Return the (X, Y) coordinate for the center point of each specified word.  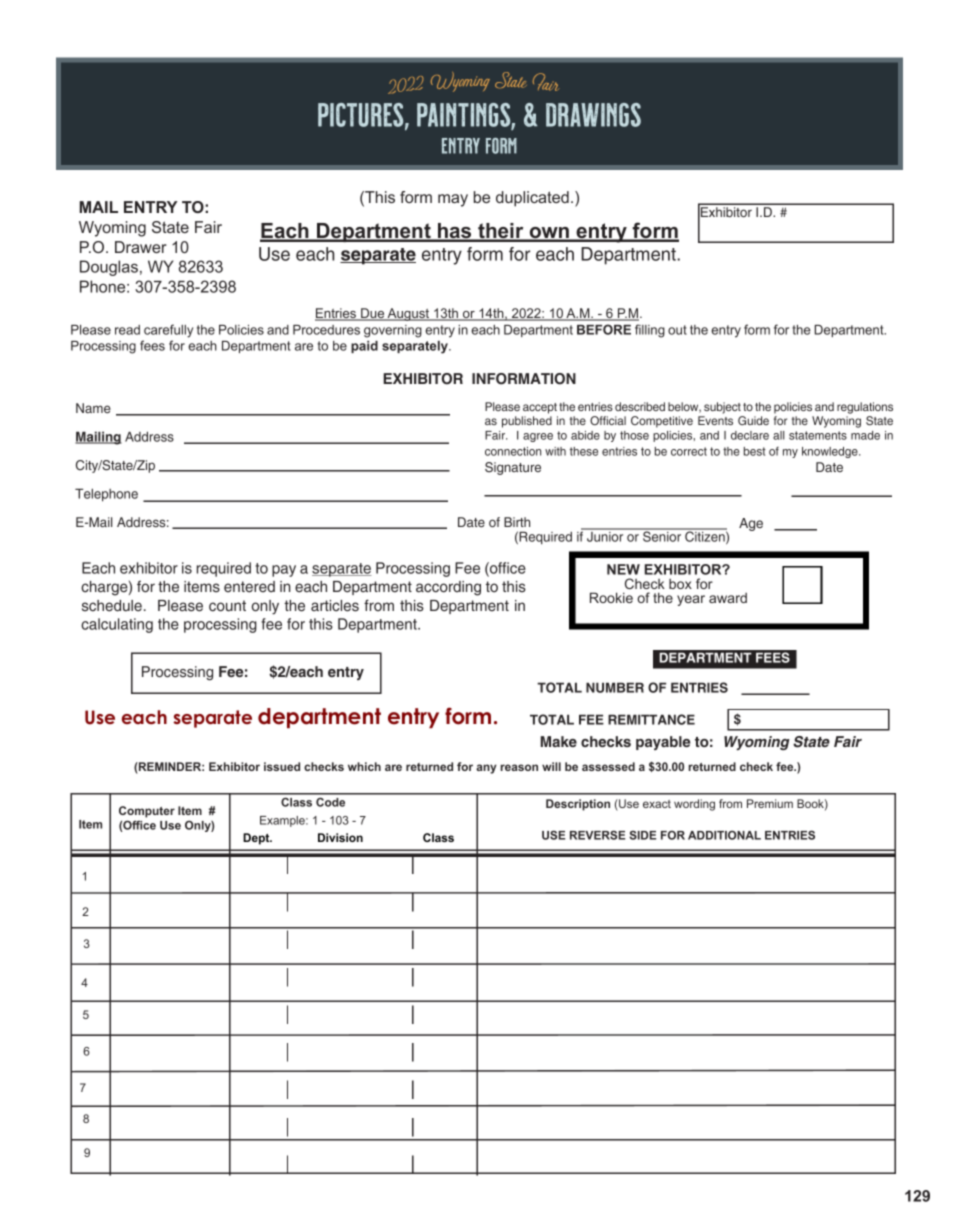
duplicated (532, 199)
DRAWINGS (593, 115)
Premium (770, 803)
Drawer (141, 247)
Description (578, 805)
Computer (147, 812)
